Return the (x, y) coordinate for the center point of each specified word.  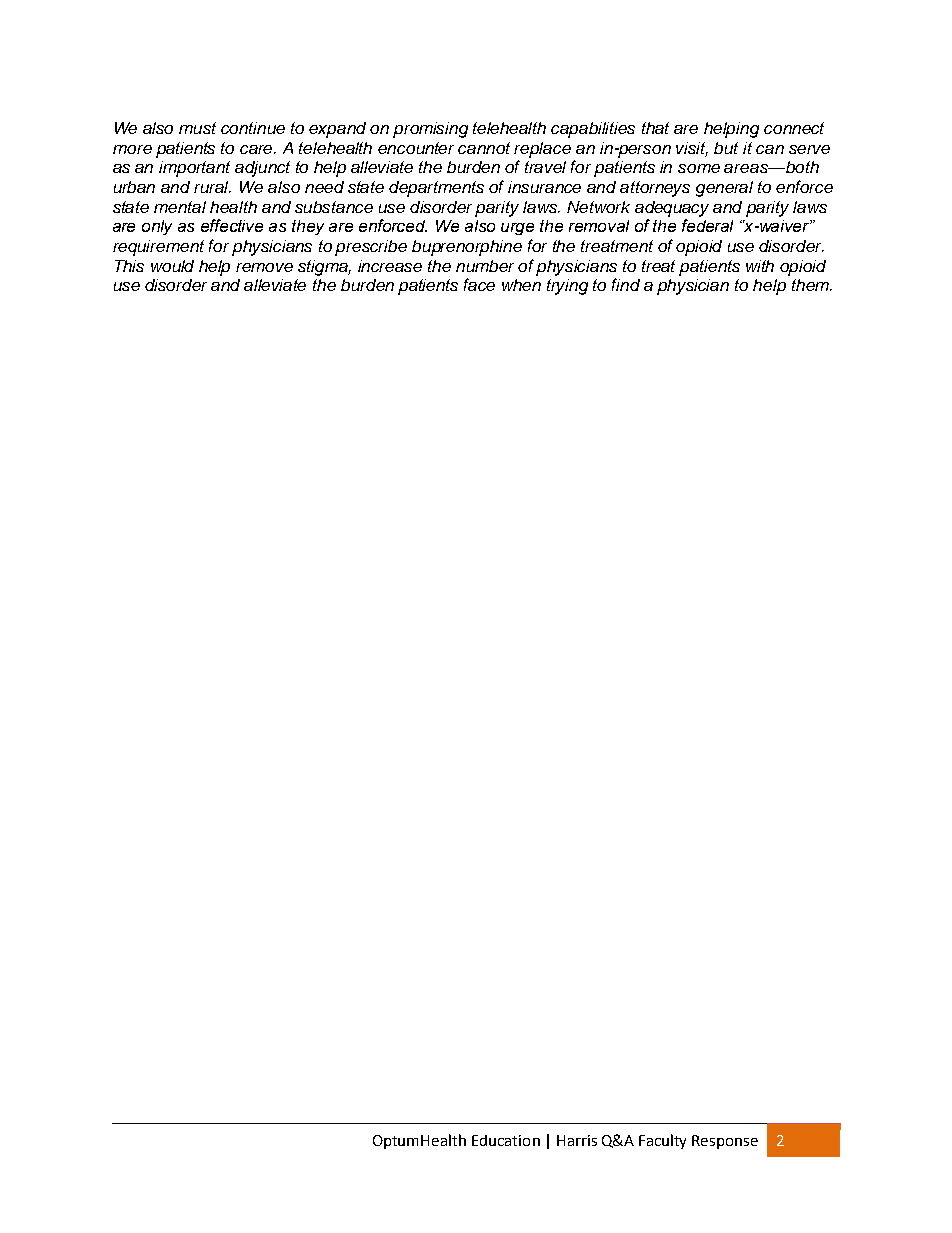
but (726, 148)
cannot (484, 148)
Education (506, 1140)
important (194, 169)
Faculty (662, 1141)
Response (725, 1142)
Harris (577, 1140)
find (626, 284)
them (811, 285)
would (172, 266)
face (479, 284)
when (521, 285)
